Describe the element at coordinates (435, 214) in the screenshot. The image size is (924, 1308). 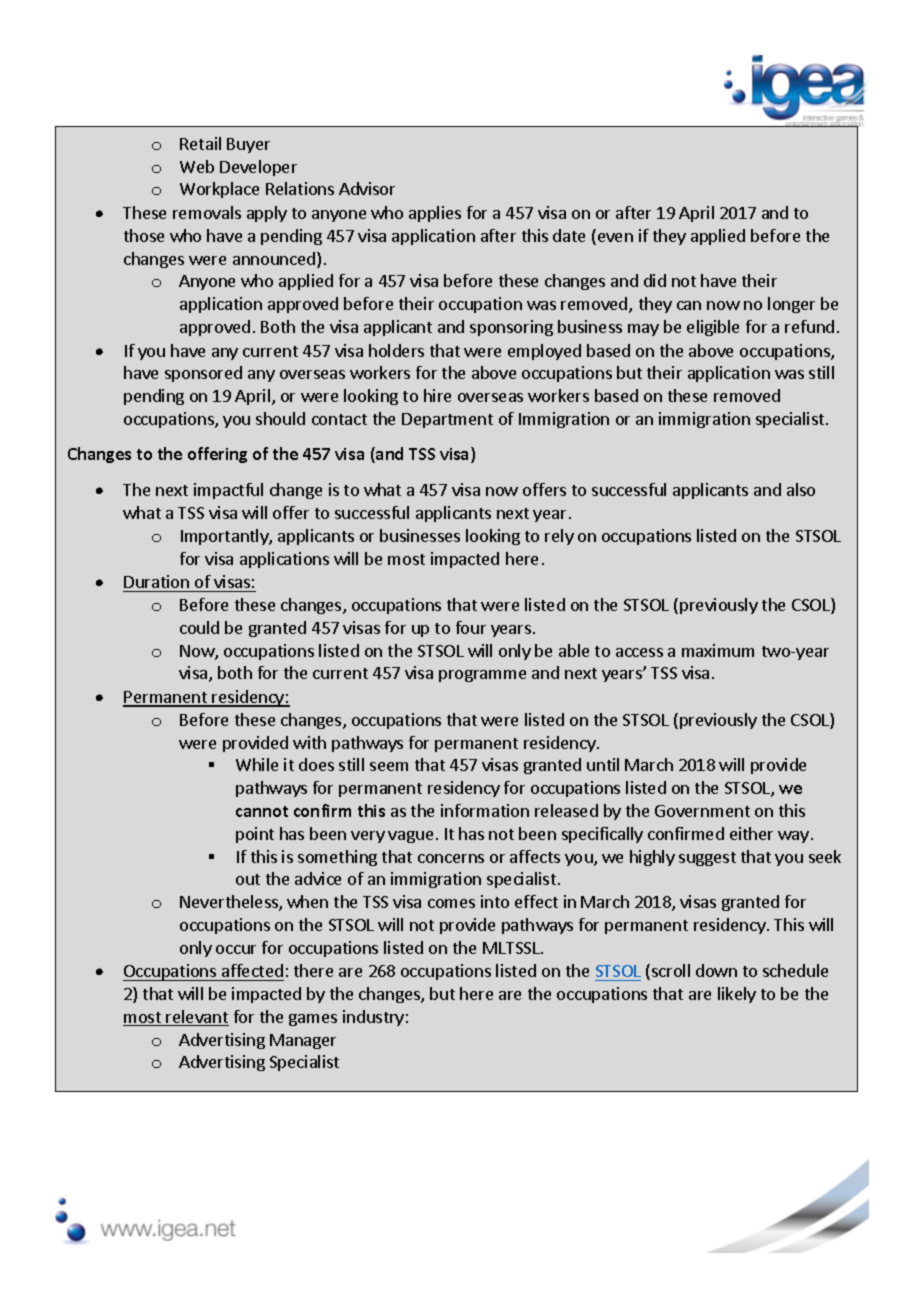
I see `applies` at that location.
